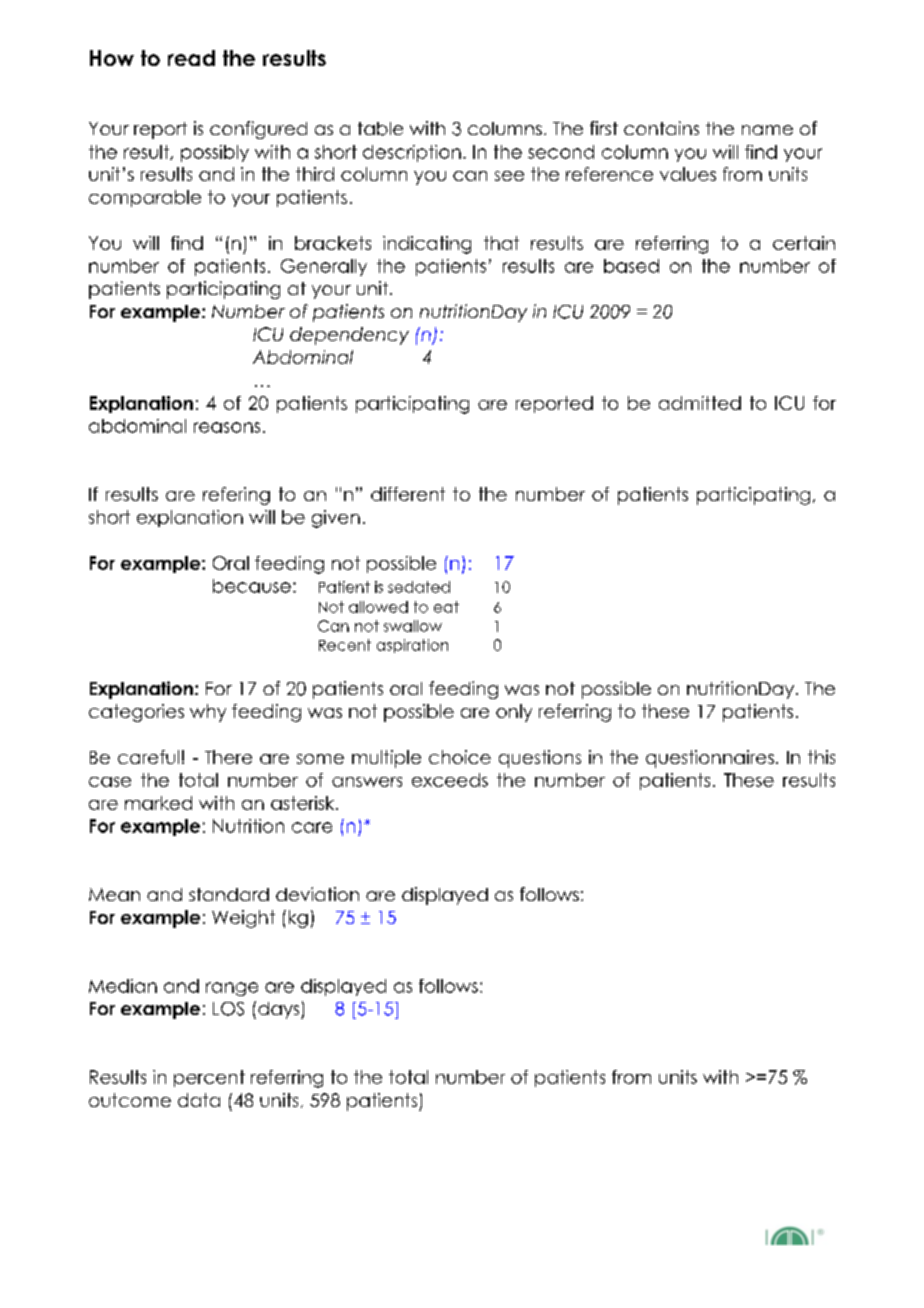 The image size is (924, 1308). I want to click on read, so click(191, 58).
